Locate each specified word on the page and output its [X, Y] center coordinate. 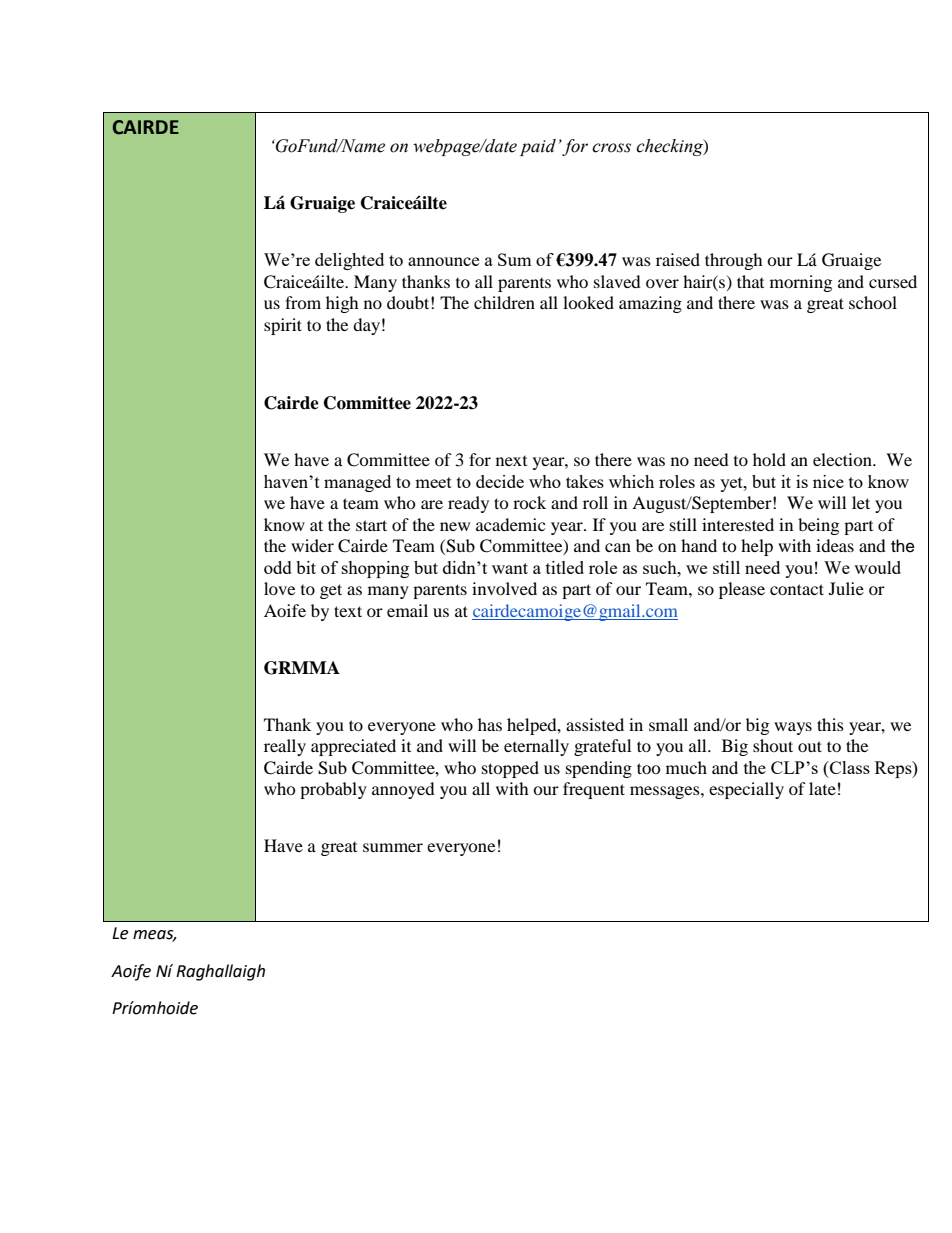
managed [357, 483]
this [830, 724]
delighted [349, 261]
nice [828, 481]
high [342, 304]
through [734, 261]
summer [393, 847]
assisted [595, 724]
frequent [594, 790]
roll [595, 502]
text [348, 611]
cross [611, 148]
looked [588, 302]
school [873, 302]
